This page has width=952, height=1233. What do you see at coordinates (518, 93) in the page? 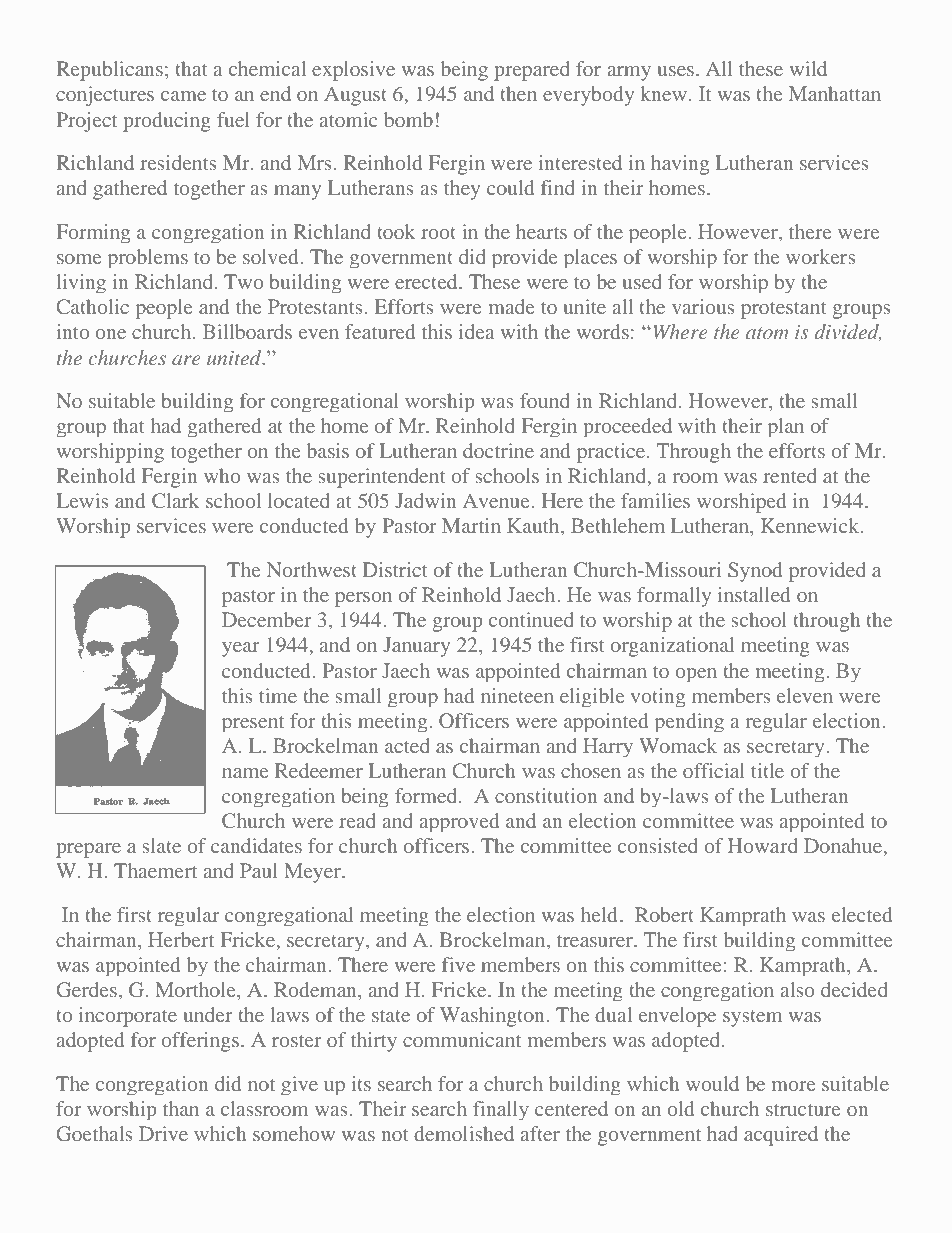
I see `then` at bounding box center [518, 93].
